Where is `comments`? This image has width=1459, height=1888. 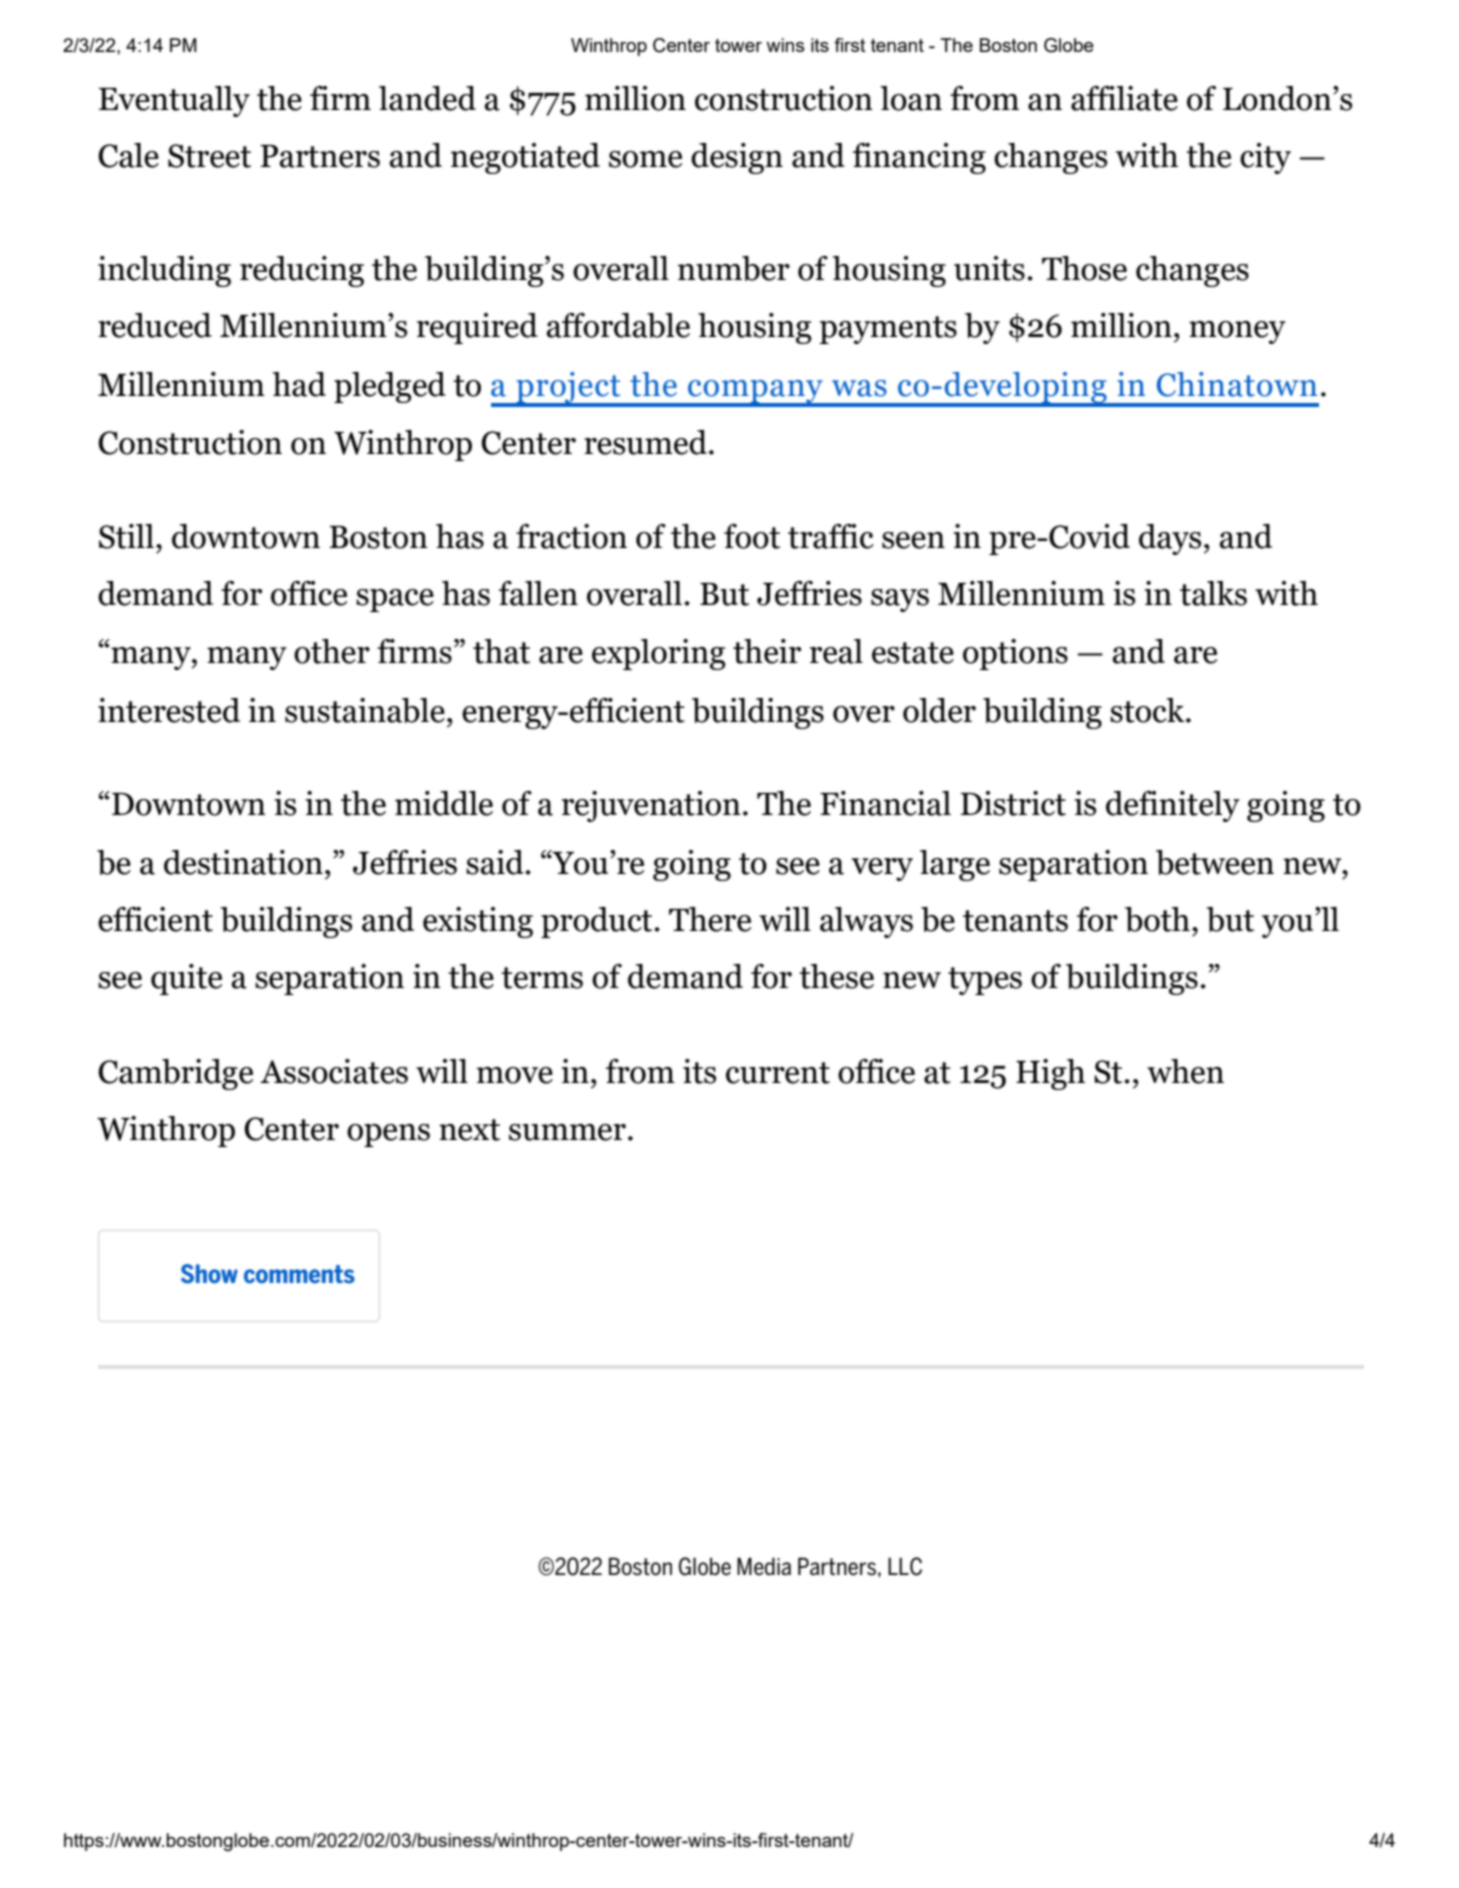 comments is located at coordinates (299, 1274).
